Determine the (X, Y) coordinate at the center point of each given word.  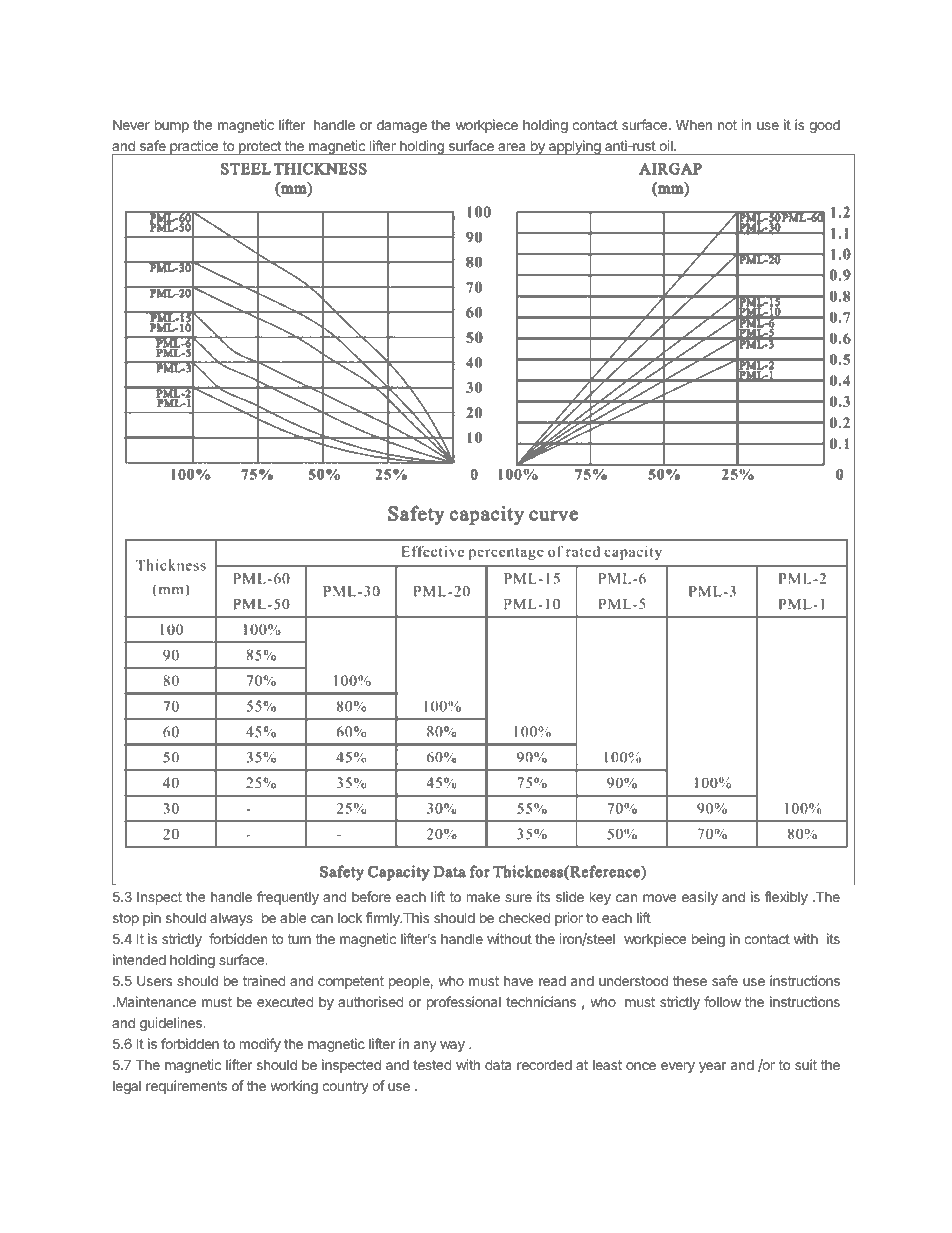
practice (194, 147)
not (727, 125)
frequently (288, 898)
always (231, 919)
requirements (186, 1087)
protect (260, 148)
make (483, 897)
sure (518, 898)
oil (667, 145)
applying (575, 147)
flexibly (786, 898)
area (511, 147)
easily (700, 898)
